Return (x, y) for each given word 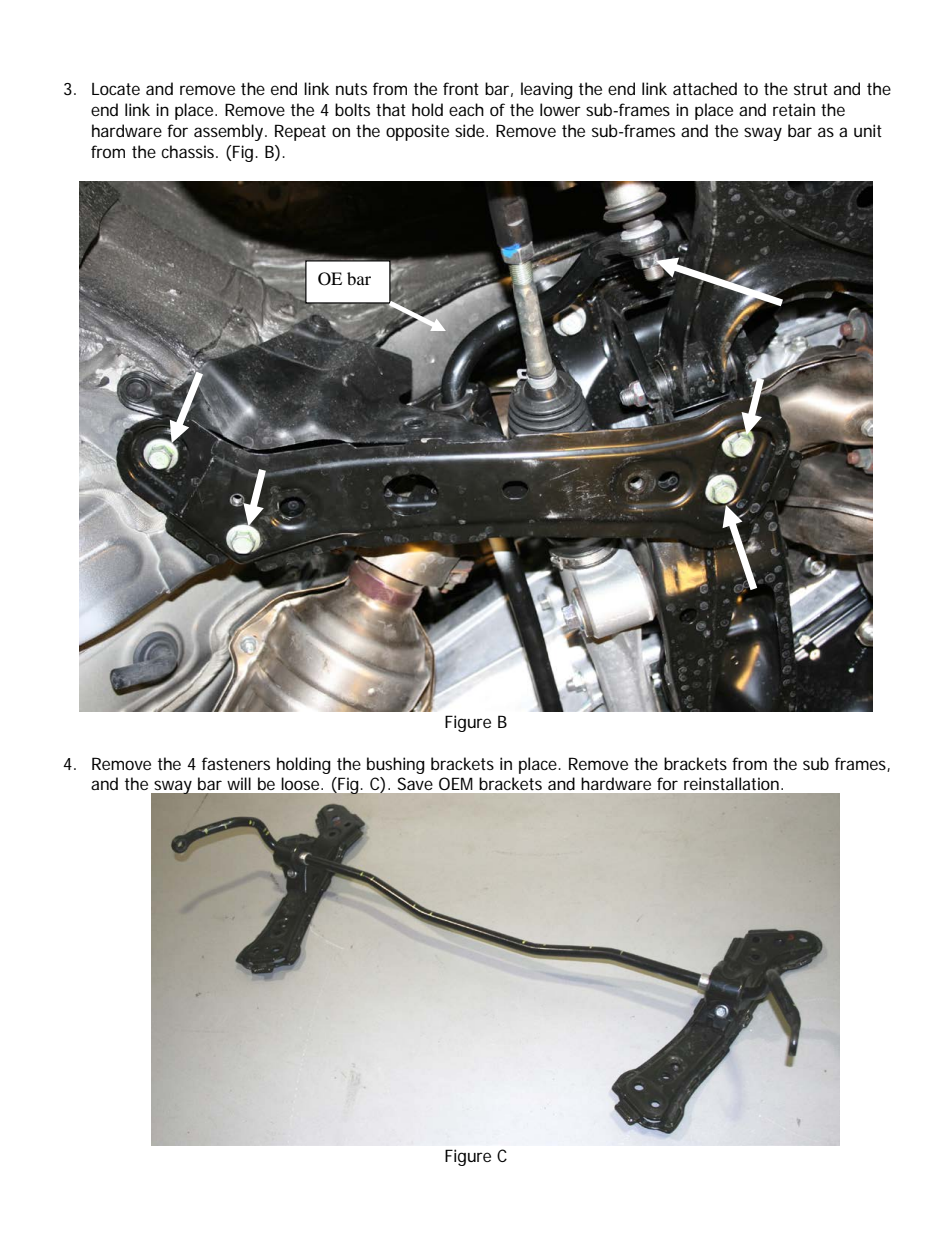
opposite (417, 132)
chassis (189, 151)
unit (868, 130)
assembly (230, 132)
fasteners (236, 763)
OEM (455, 783)
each (466, 109)
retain (794, 109)
